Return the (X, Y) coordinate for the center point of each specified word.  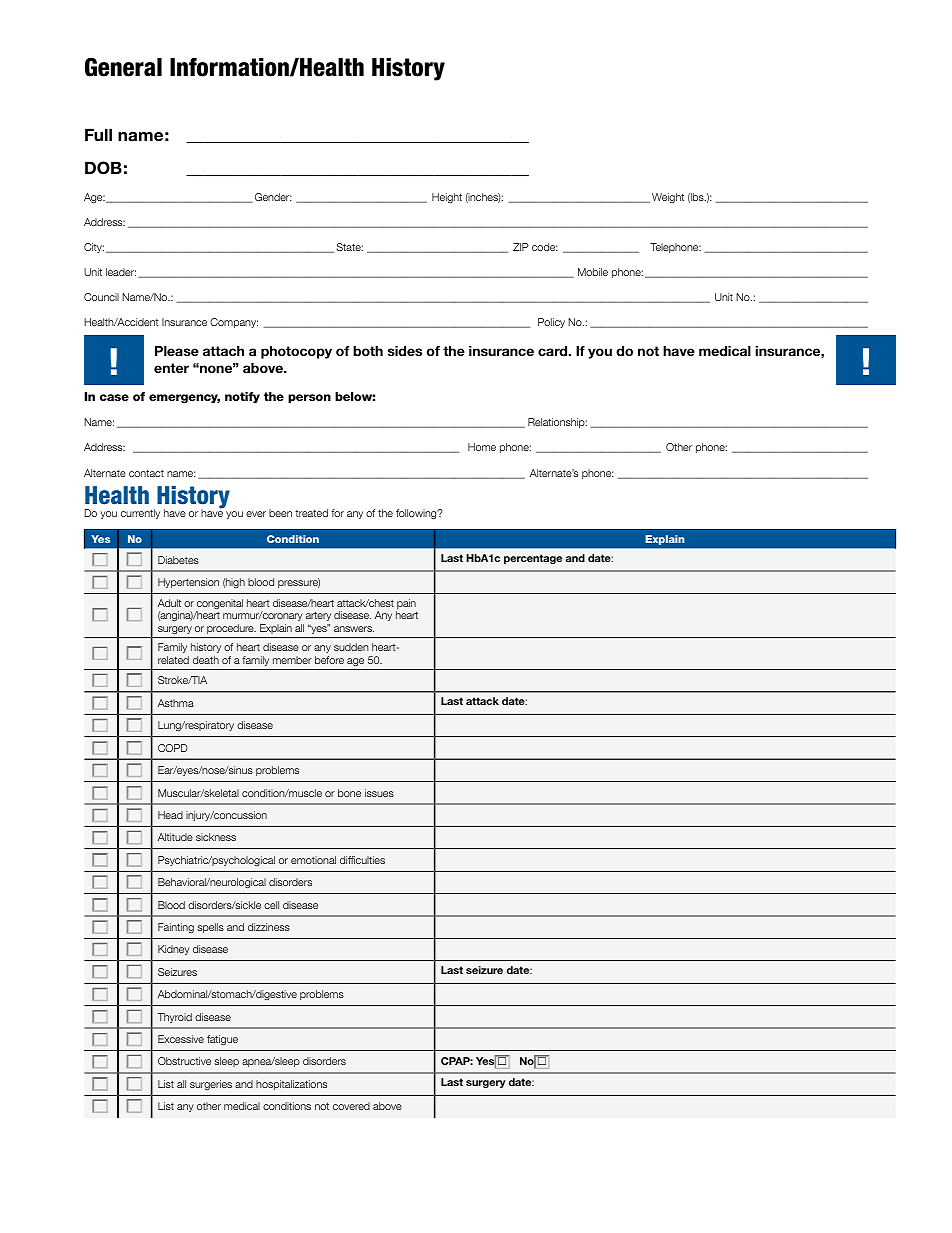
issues (379, 793)
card (554, 351)
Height (447, 198)
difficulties (362, 860)
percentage (533, 559)
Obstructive (184, 1061)
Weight (668, 198)
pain (406, 605)
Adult (169, 603)
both (368, 351)
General (123, 67)
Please (177, 351)
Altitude (175, 837)
